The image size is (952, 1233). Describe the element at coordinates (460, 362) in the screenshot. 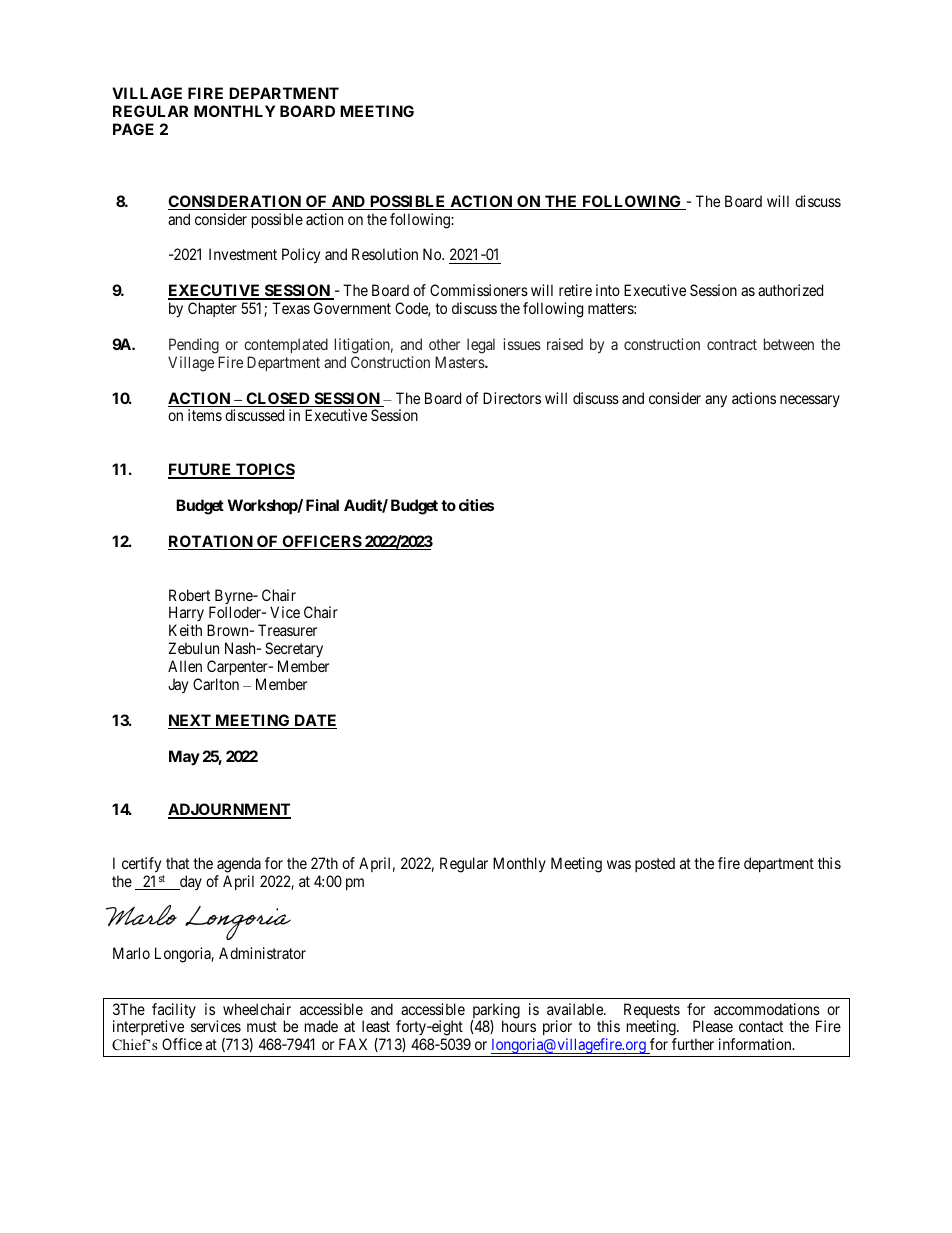

I see `Masters` at that location.
